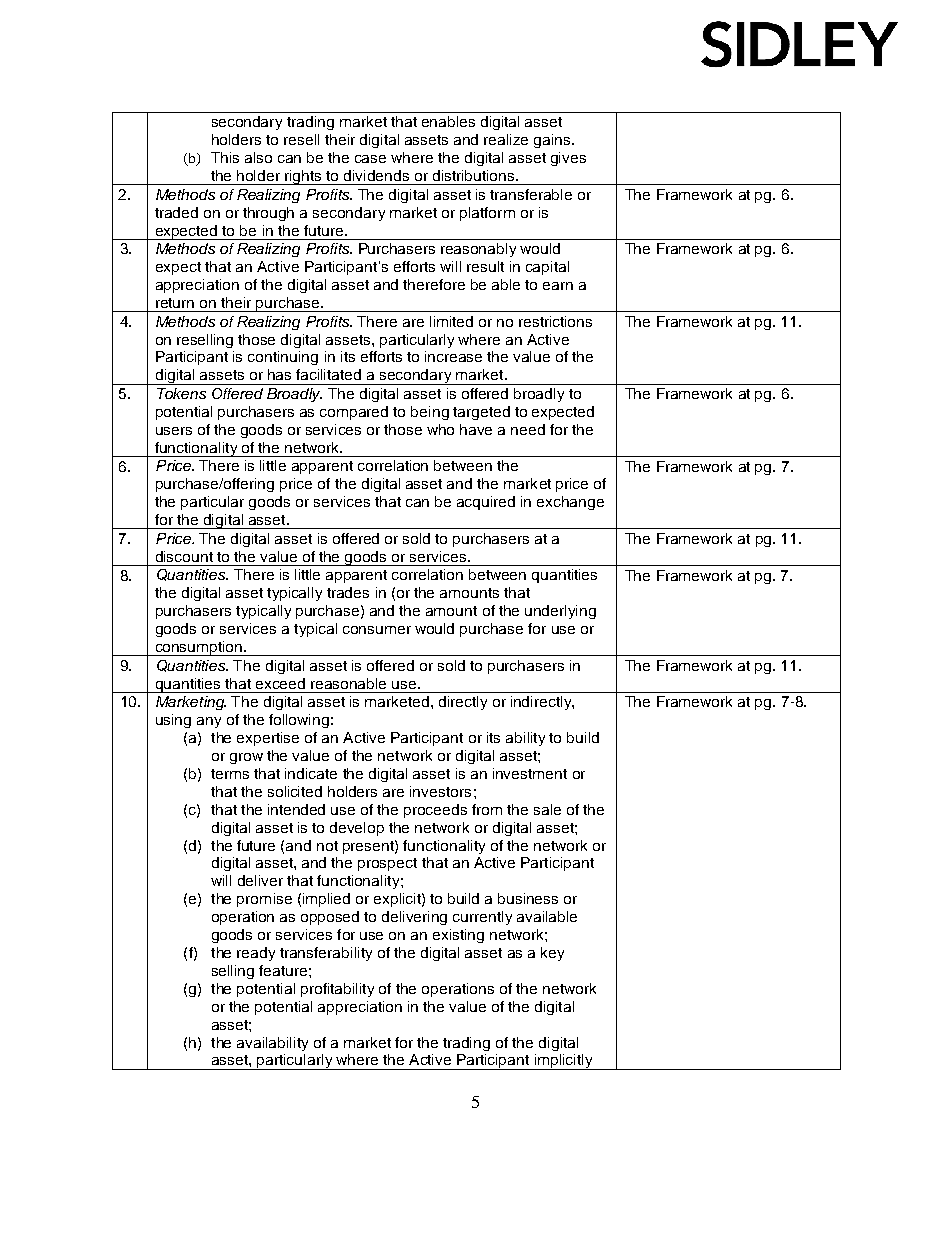  Describe the element at coordinates (560, 612) in the image. I see `underlying` at that location.
